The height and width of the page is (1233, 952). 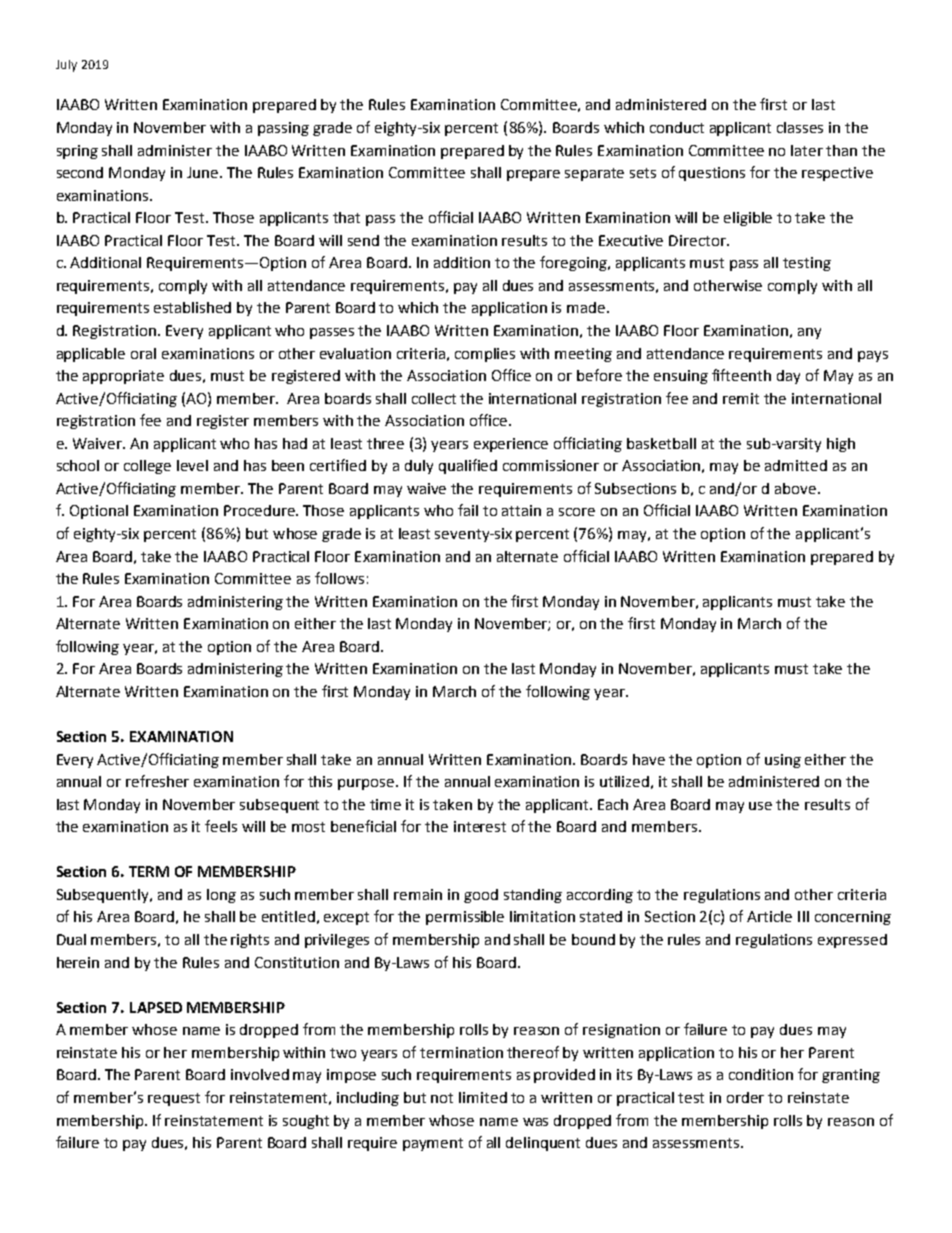 I want to click on refresher, so click(x=157, y=781).
